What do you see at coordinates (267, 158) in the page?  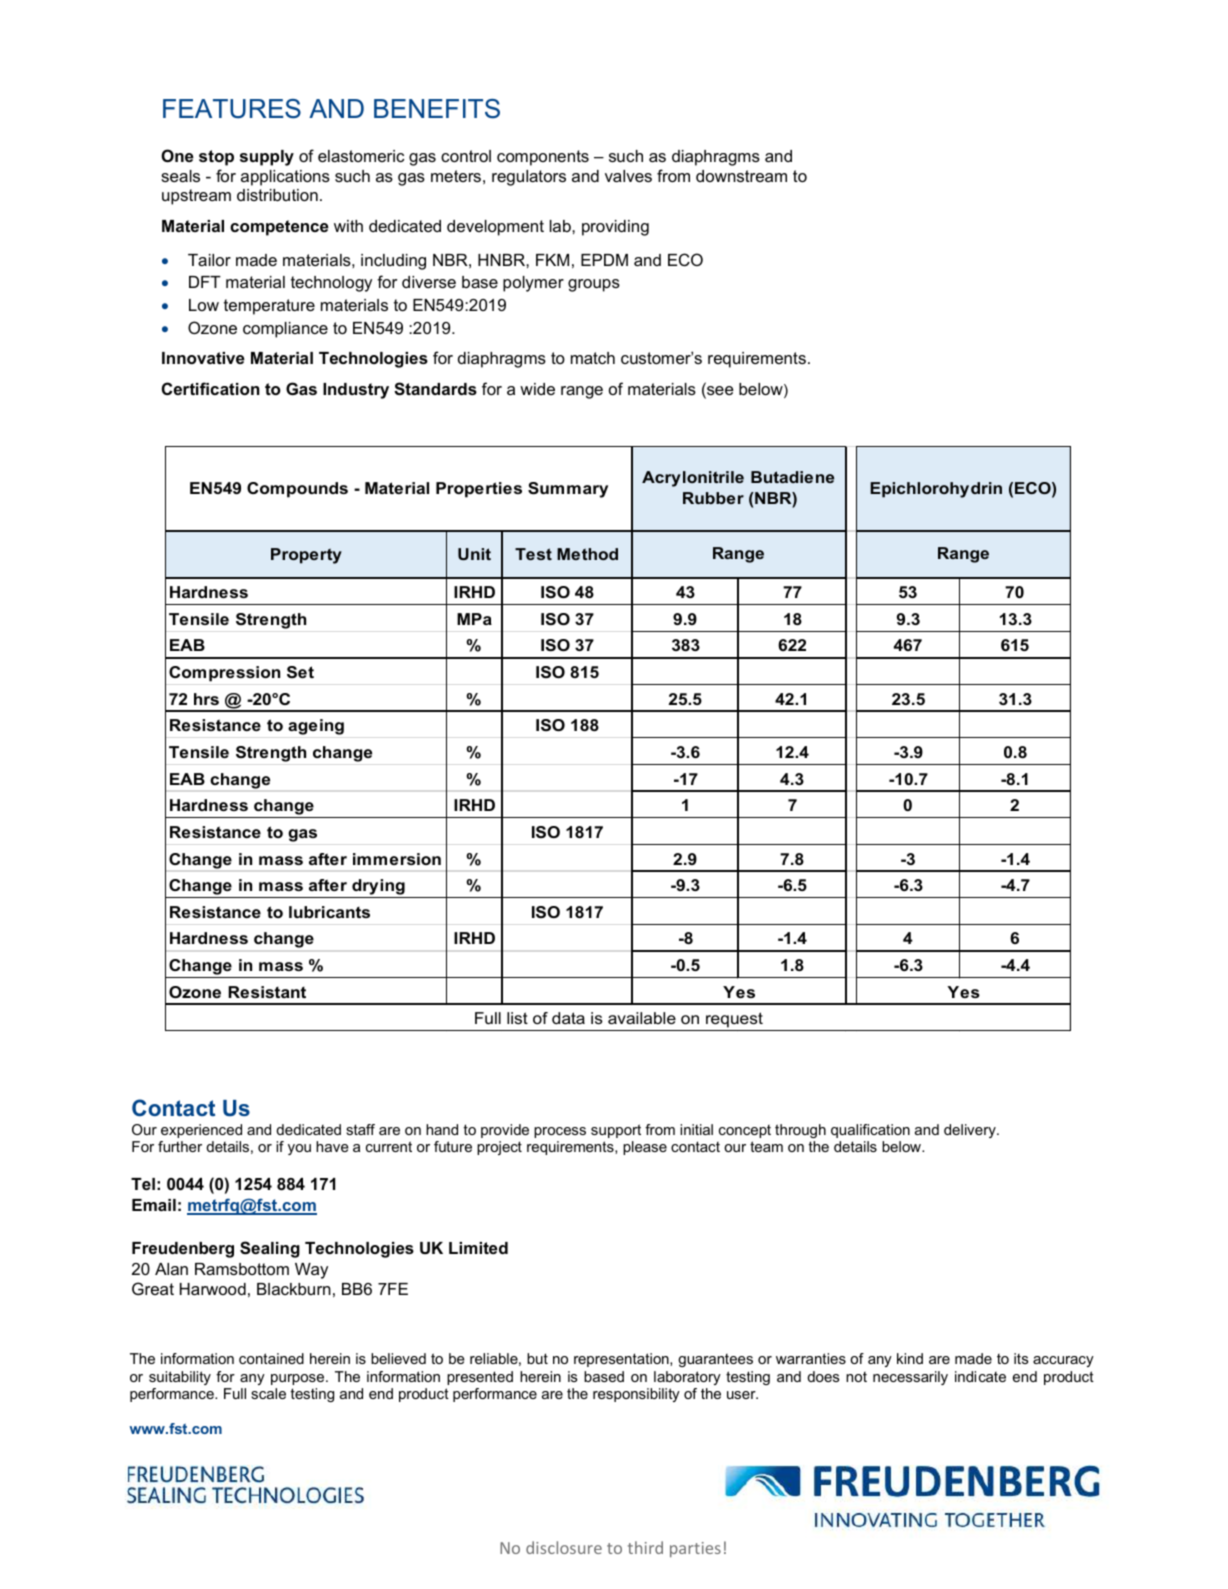 I see `supply` at bounding box center [267, 158].
